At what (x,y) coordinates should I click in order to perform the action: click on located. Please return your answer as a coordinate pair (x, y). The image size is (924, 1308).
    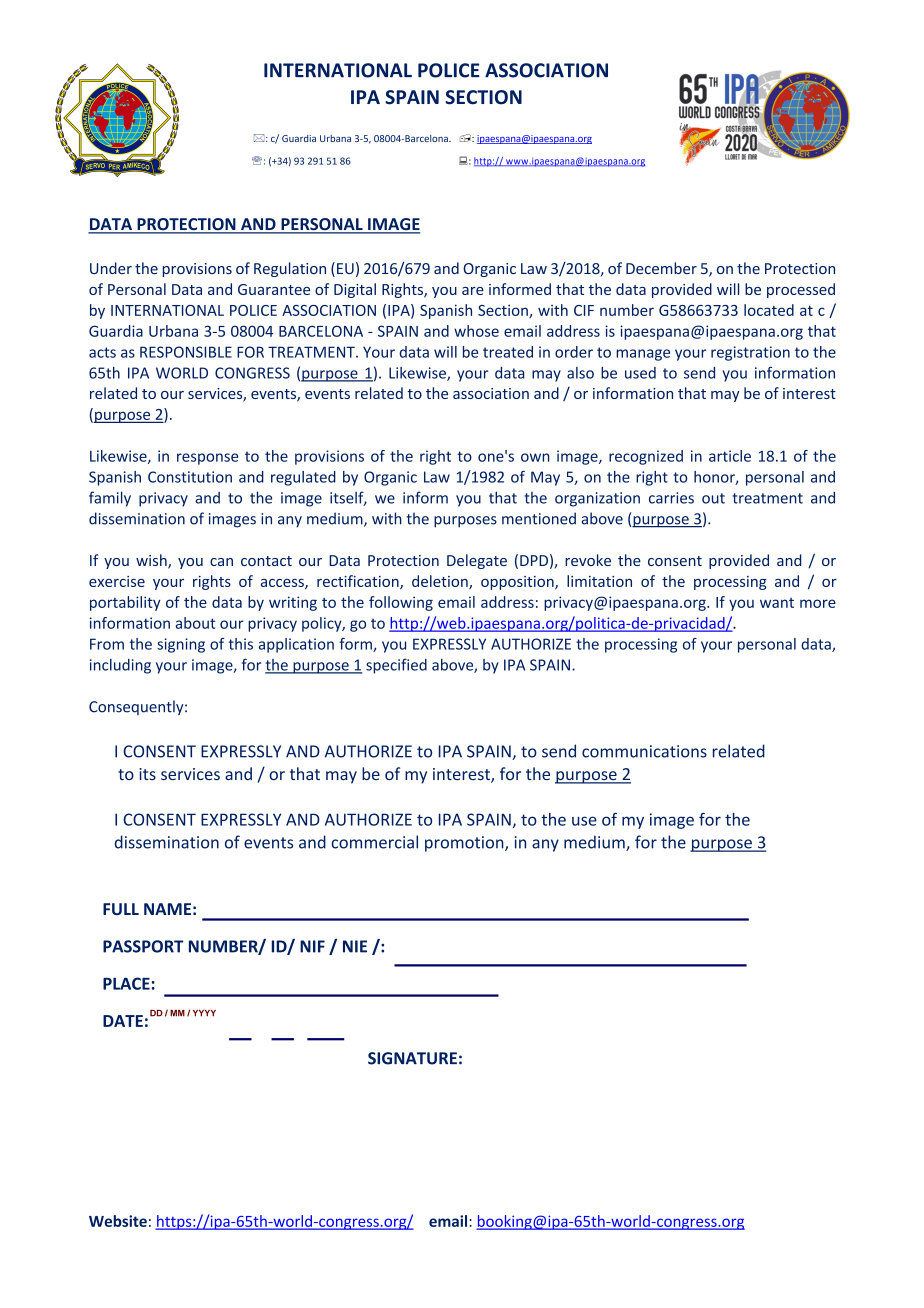
    Looking at the image, I should click on (769, 310).
